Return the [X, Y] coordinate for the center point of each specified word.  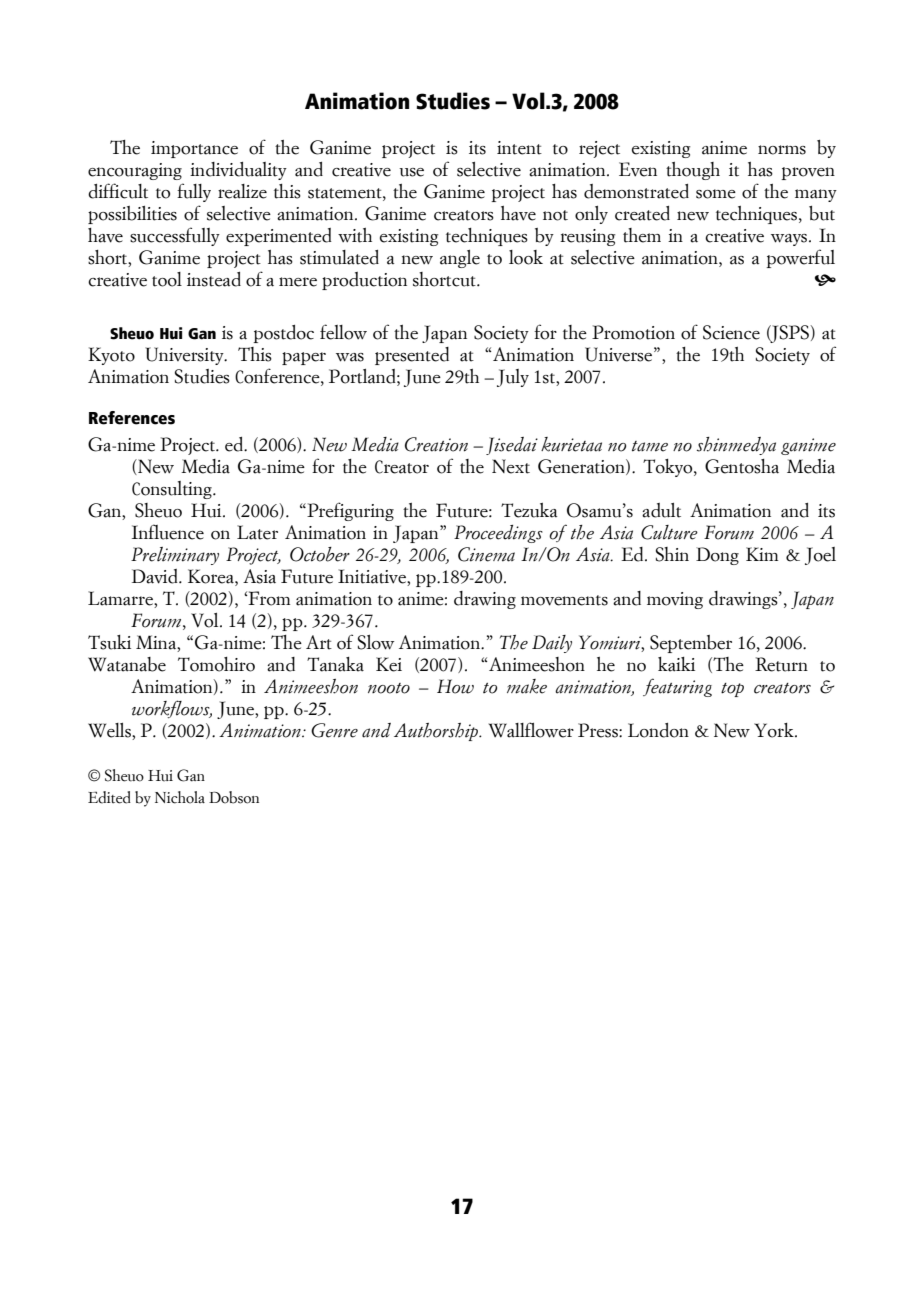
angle [460, 259]
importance [194, 149]
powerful [800, 258]
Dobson [234, 797]
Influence [168, 532]
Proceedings [498, 534]
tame [650, 446]
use [411, 172]
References [132, 418]
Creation [436, 444]
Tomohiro [216, 664]
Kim [762, 554]
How [455, 686]
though [693, 171]
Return [781, 664]
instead [214, 279]
